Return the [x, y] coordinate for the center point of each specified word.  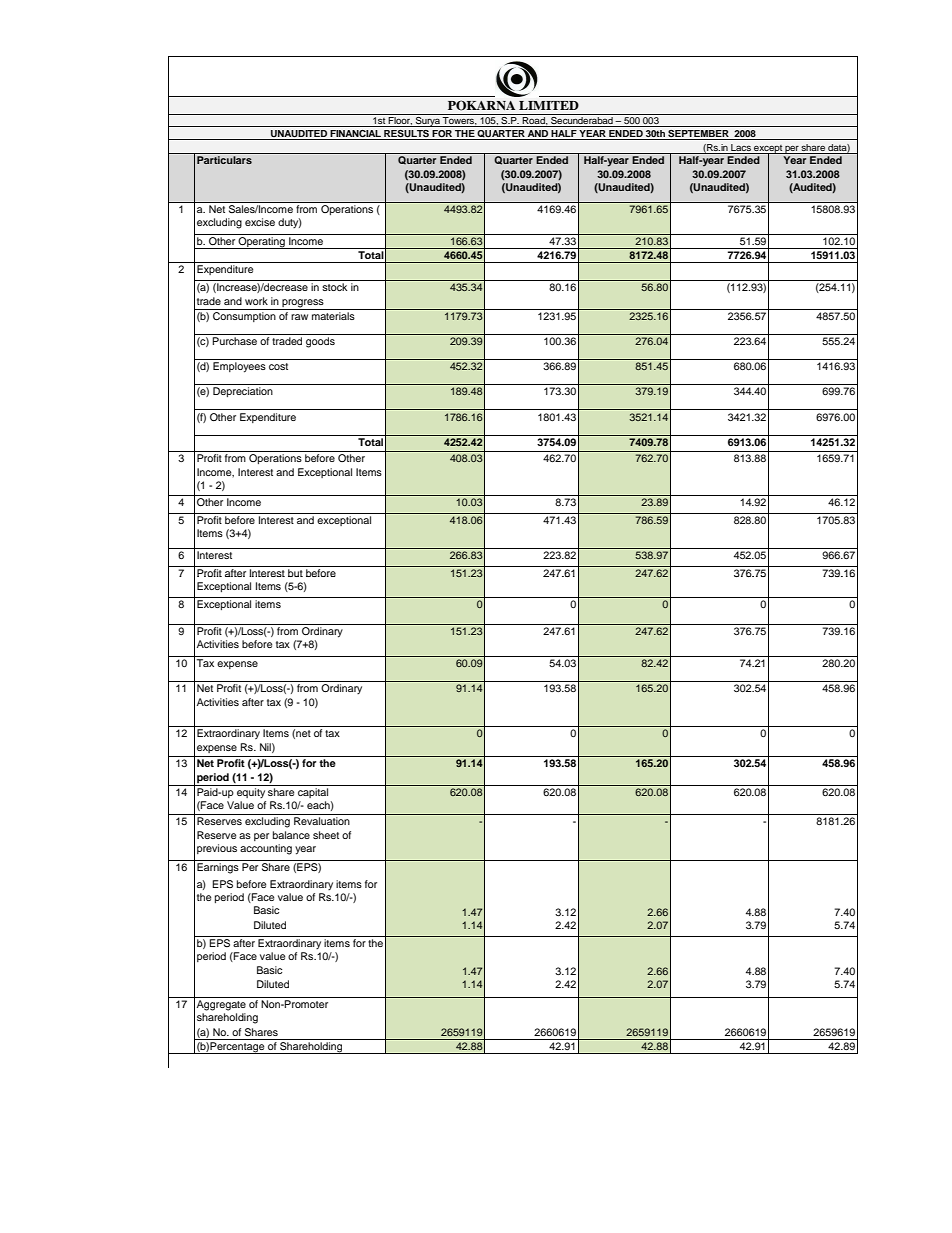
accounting [266, 849]
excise [260, 222]
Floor [400, 119]
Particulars [224, 160]
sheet [326, 835]
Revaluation [322, 821]
